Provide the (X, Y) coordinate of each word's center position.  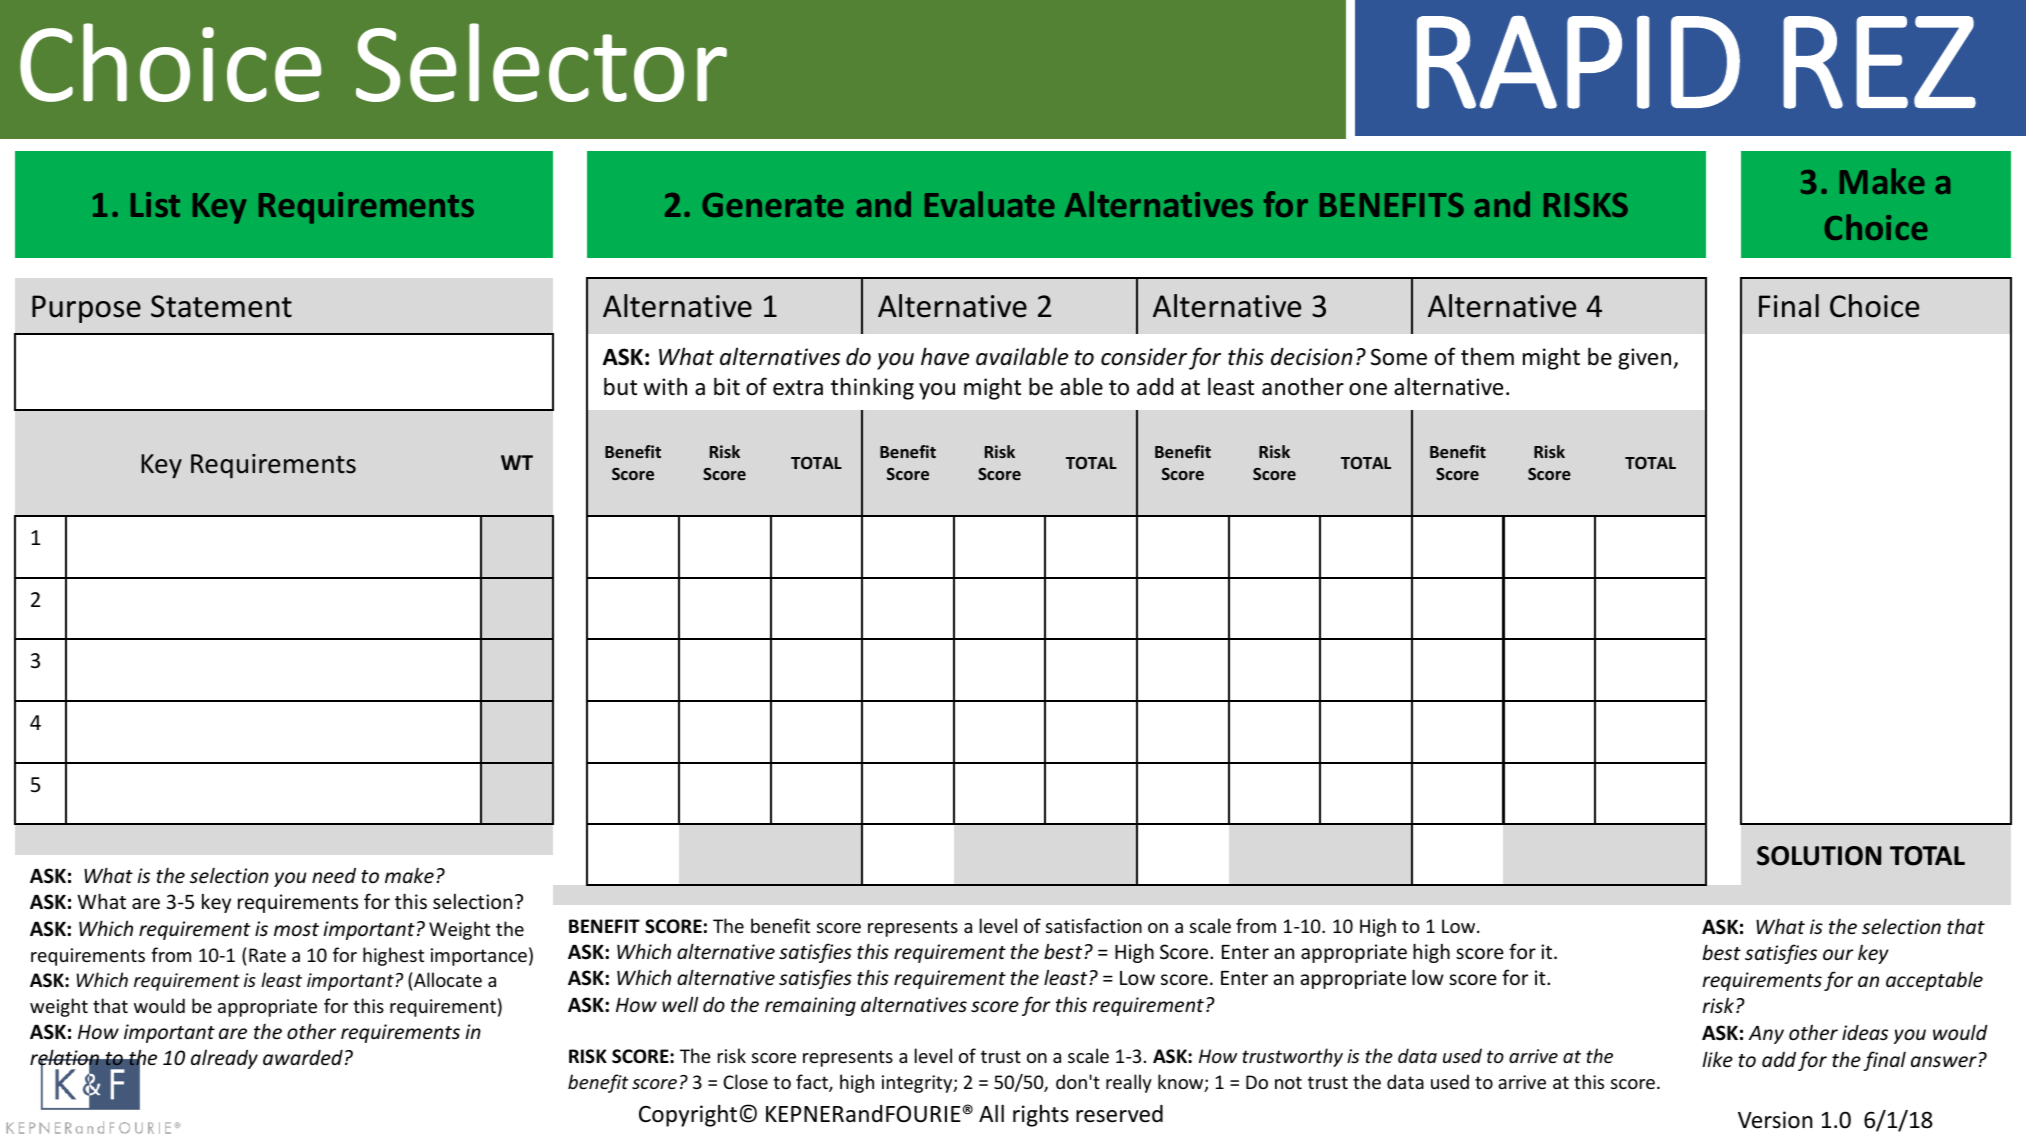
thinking (872, 388)
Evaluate (990, 204)
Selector (541, 62)
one (1368, 389)
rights (1041, 1116)
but (620, 386)
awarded (303, 1057)
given (1646, 359)
